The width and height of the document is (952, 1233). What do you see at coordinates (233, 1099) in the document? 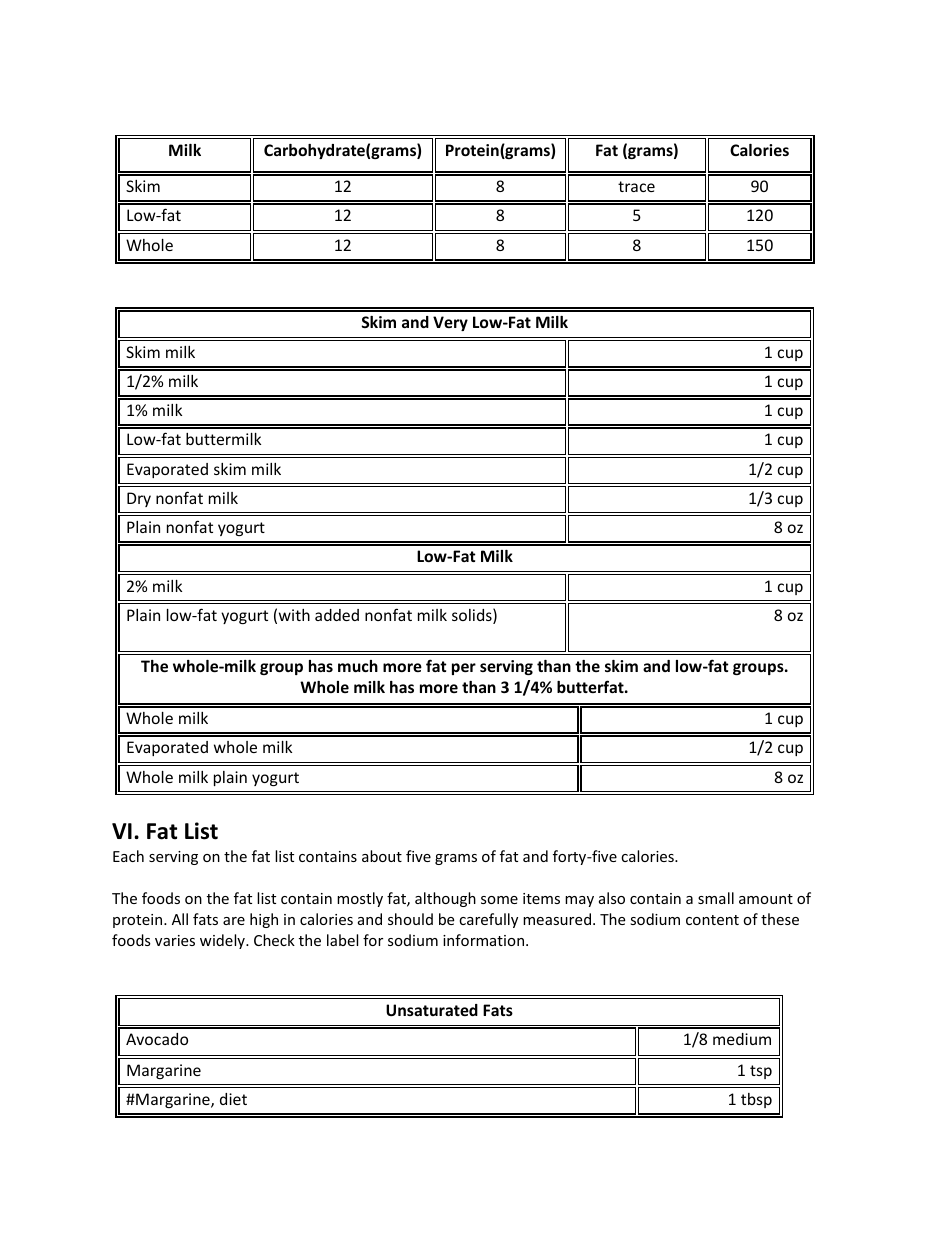
I see `diet` at bounding box center [233, 1099].
